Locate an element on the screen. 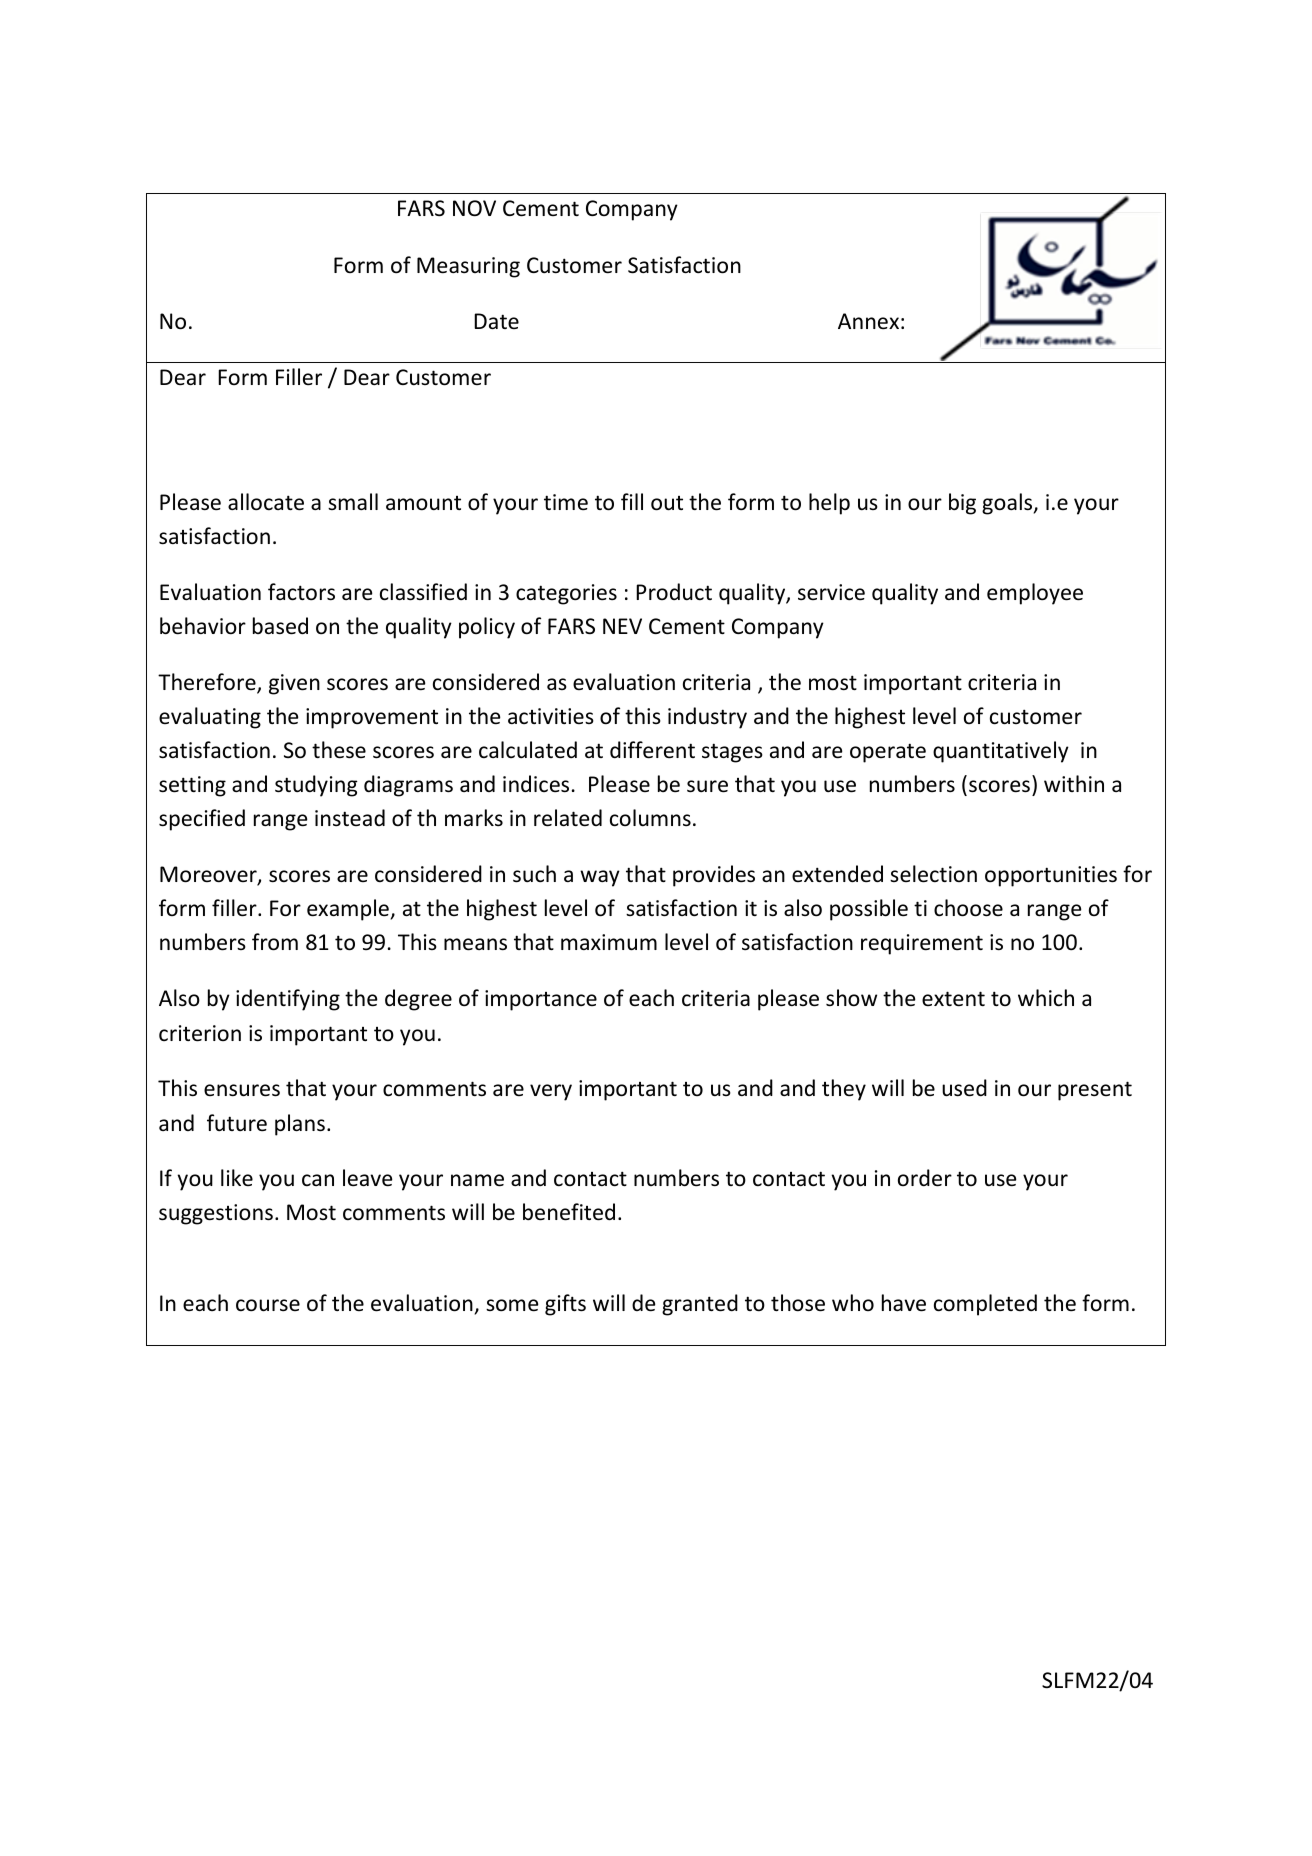 The image size is (1312, 1856). factors is located at coordinates (301, 592).
